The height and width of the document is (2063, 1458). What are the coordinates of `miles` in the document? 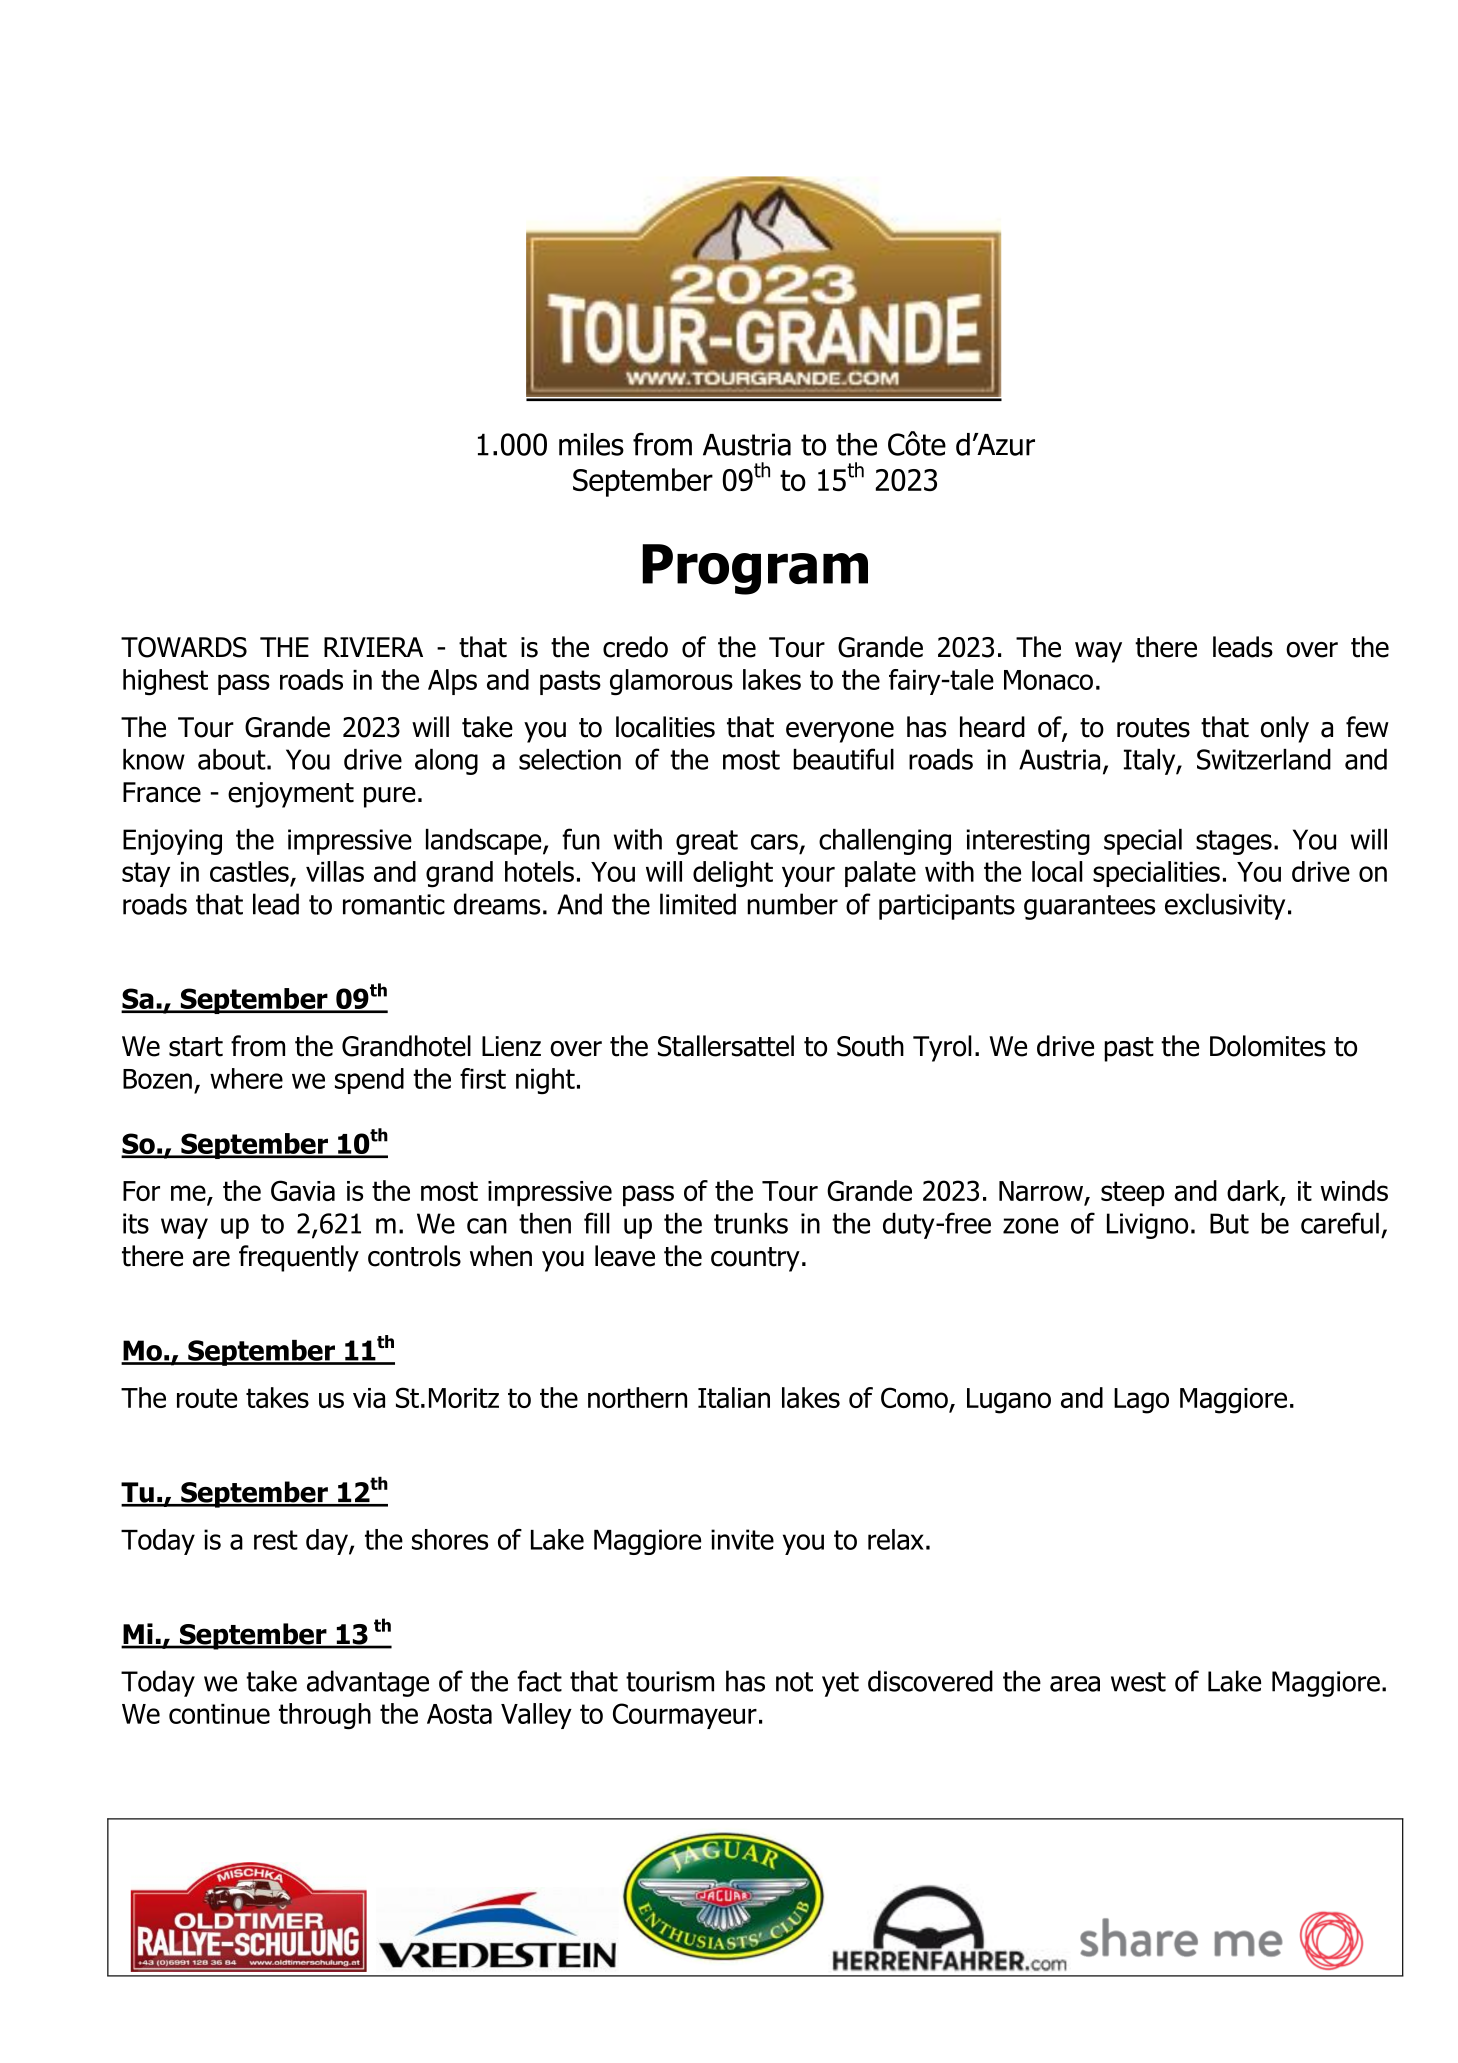 It's located at (591, 444).
